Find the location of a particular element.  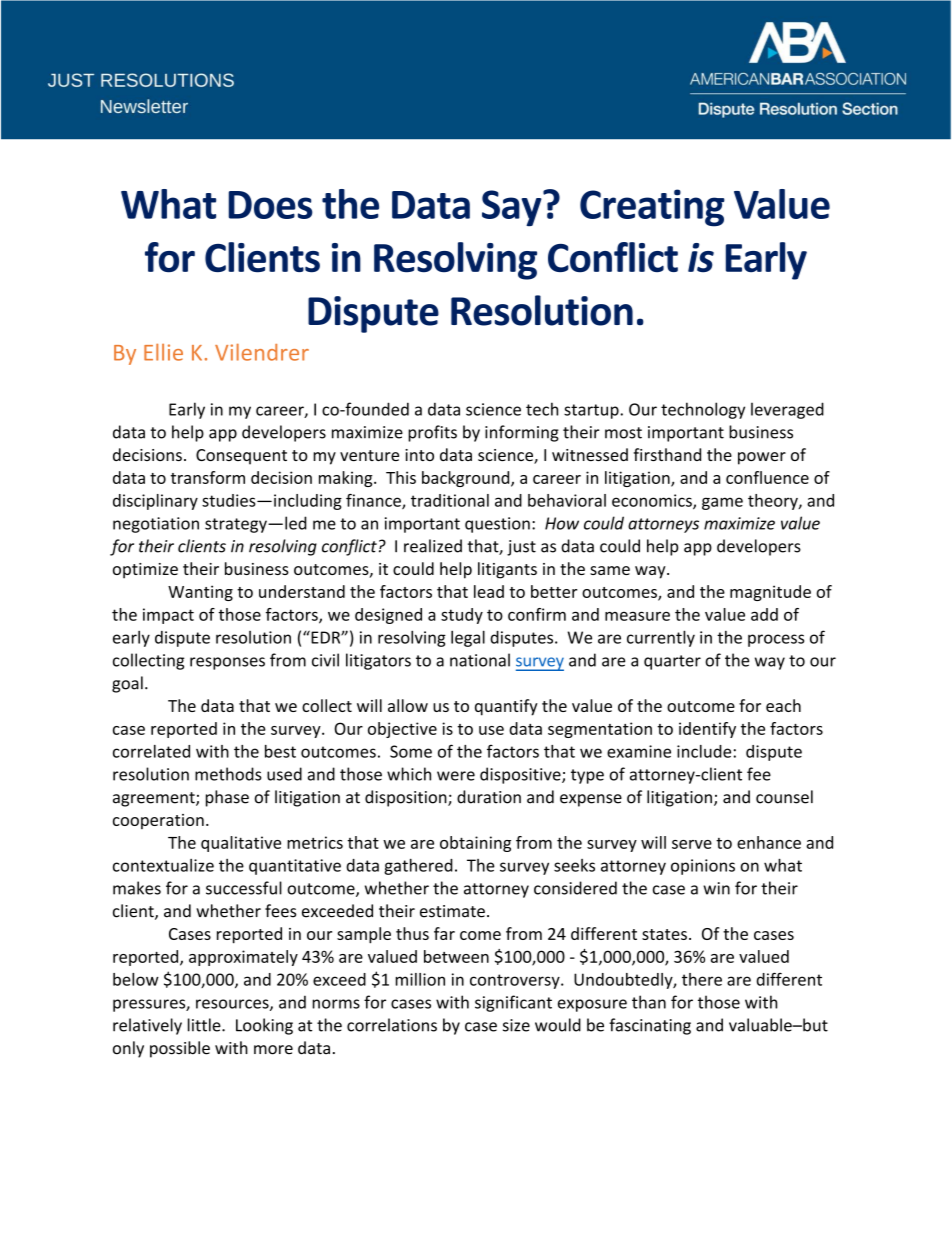

methods is located at coordinates (228, 774).
